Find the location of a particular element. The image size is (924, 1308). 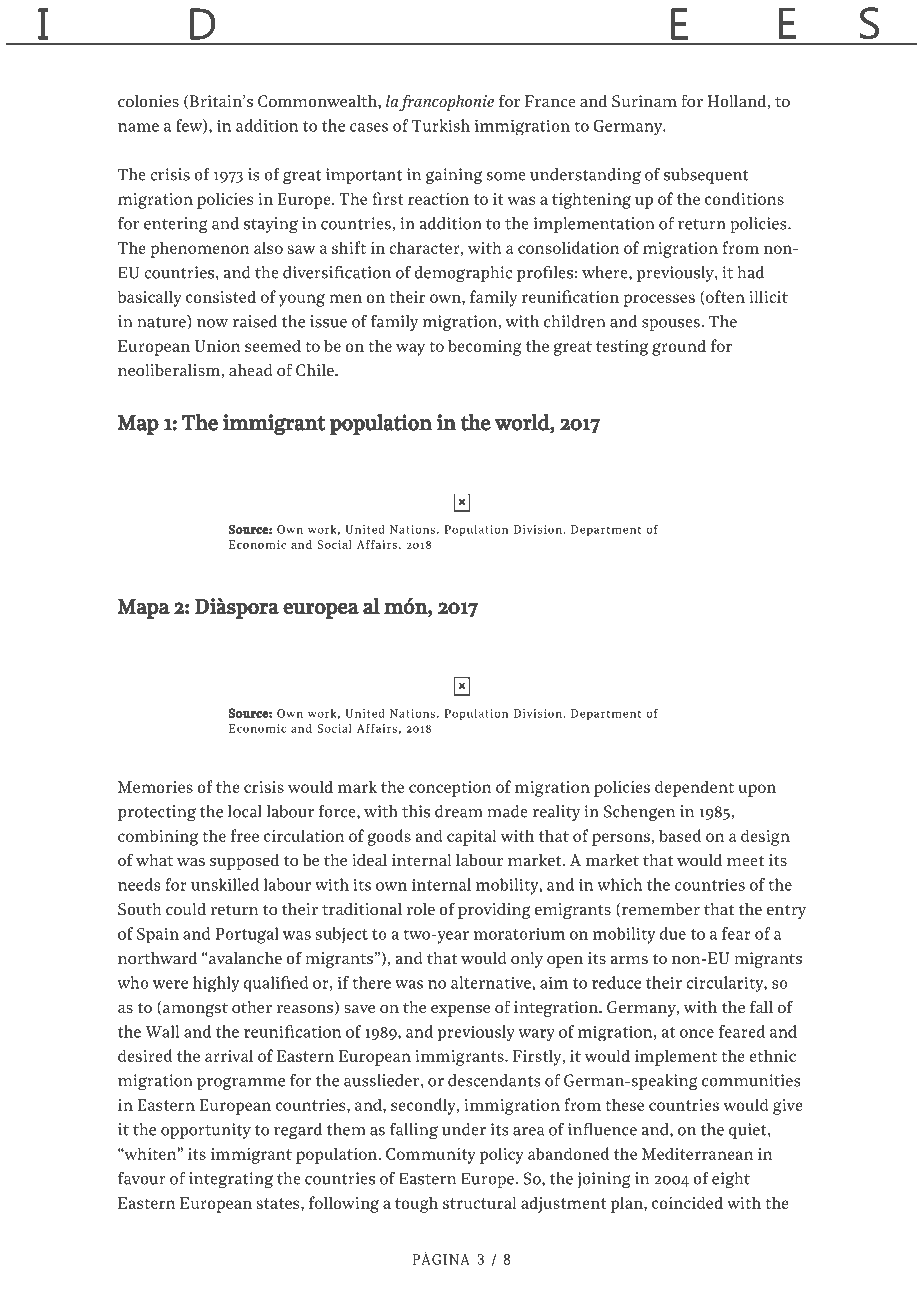

subsequent is located at coordinates (706, 176).
